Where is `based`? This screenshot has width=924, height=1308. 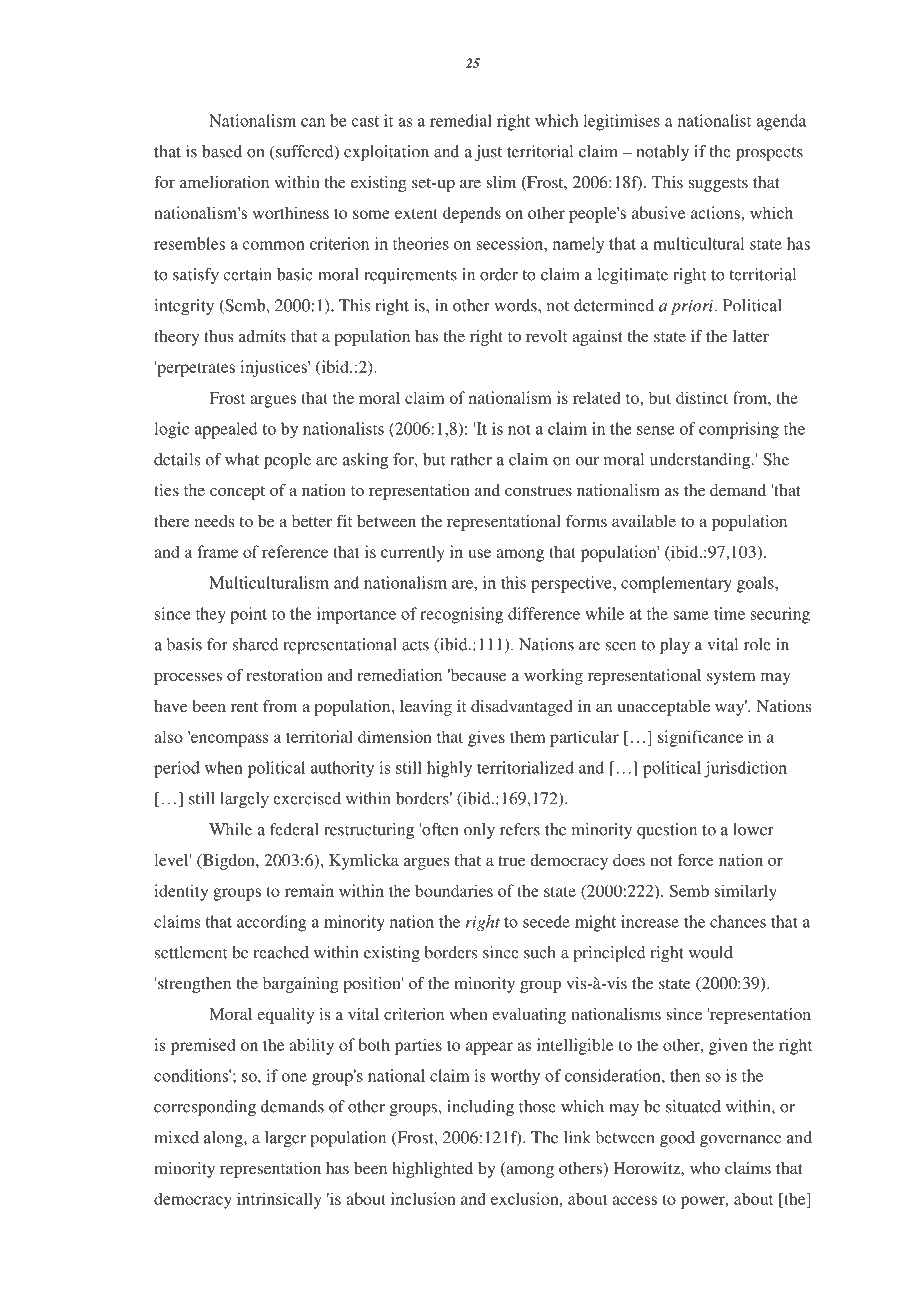 based is located at coordinates (222, 151).
